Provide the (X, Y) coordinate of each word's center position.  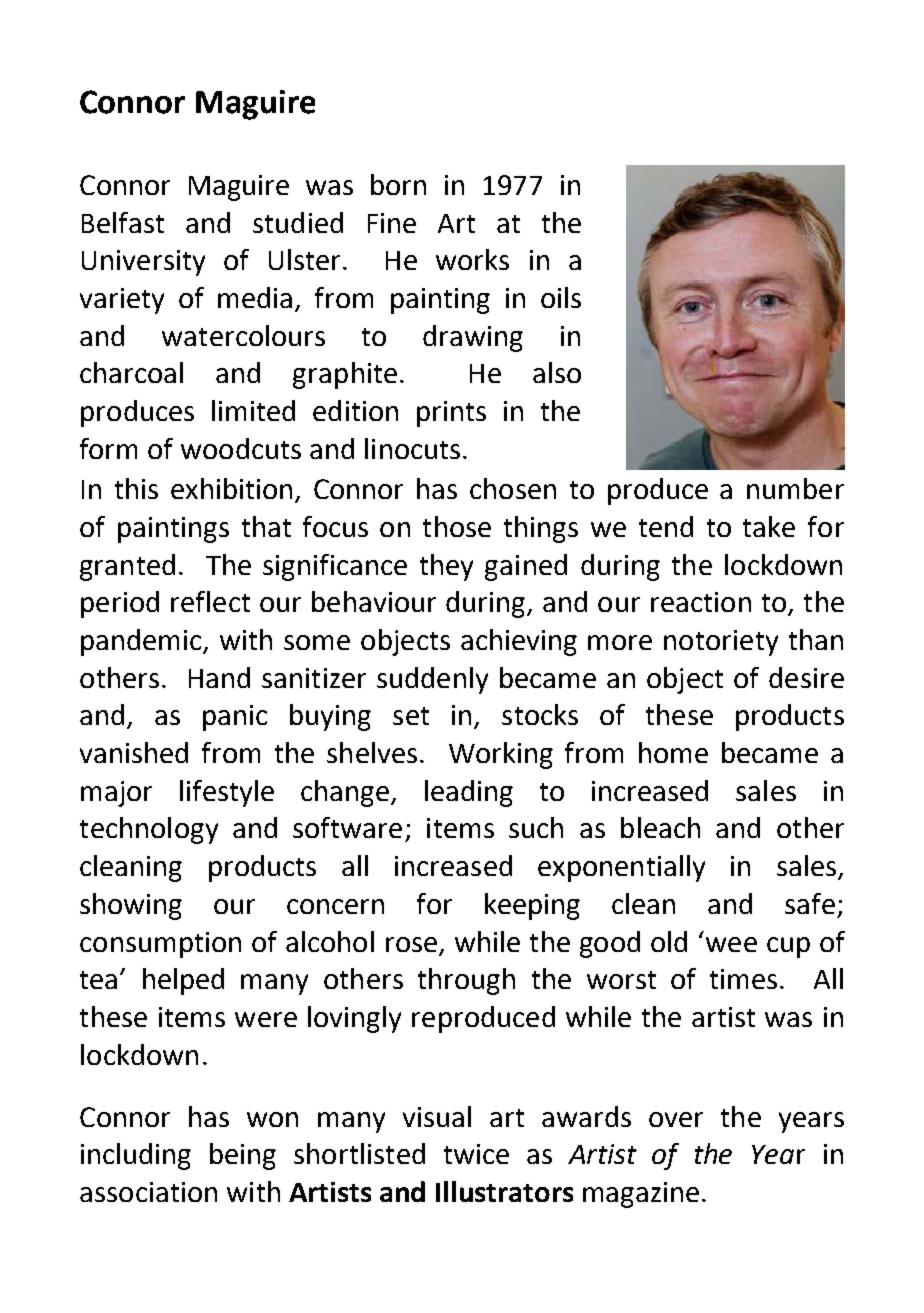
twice (476, 1154)
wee (731, 944)
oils (561, 297)
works (472, 259)
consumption (160, 945)
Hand (219, 677)
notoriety (721, 643)
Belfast (123, 222)
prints (451, 414)
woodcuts (241, 448)
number (795, 488)
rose (411, 944)
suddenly (432, 680)
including (136, 1156)
